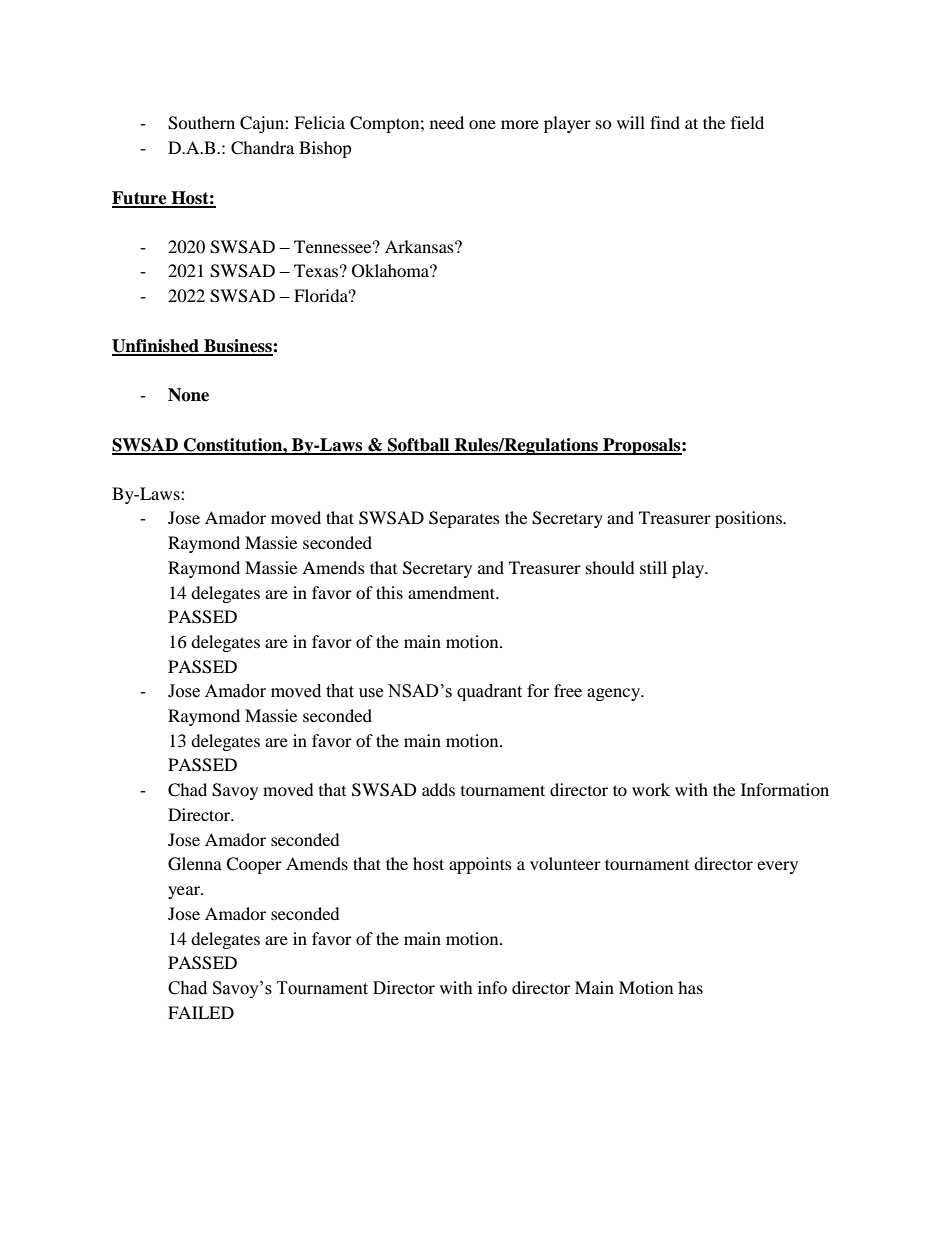 This screenshot has height=1233, width=952. I want to click on appoints, so click(480, 865).
